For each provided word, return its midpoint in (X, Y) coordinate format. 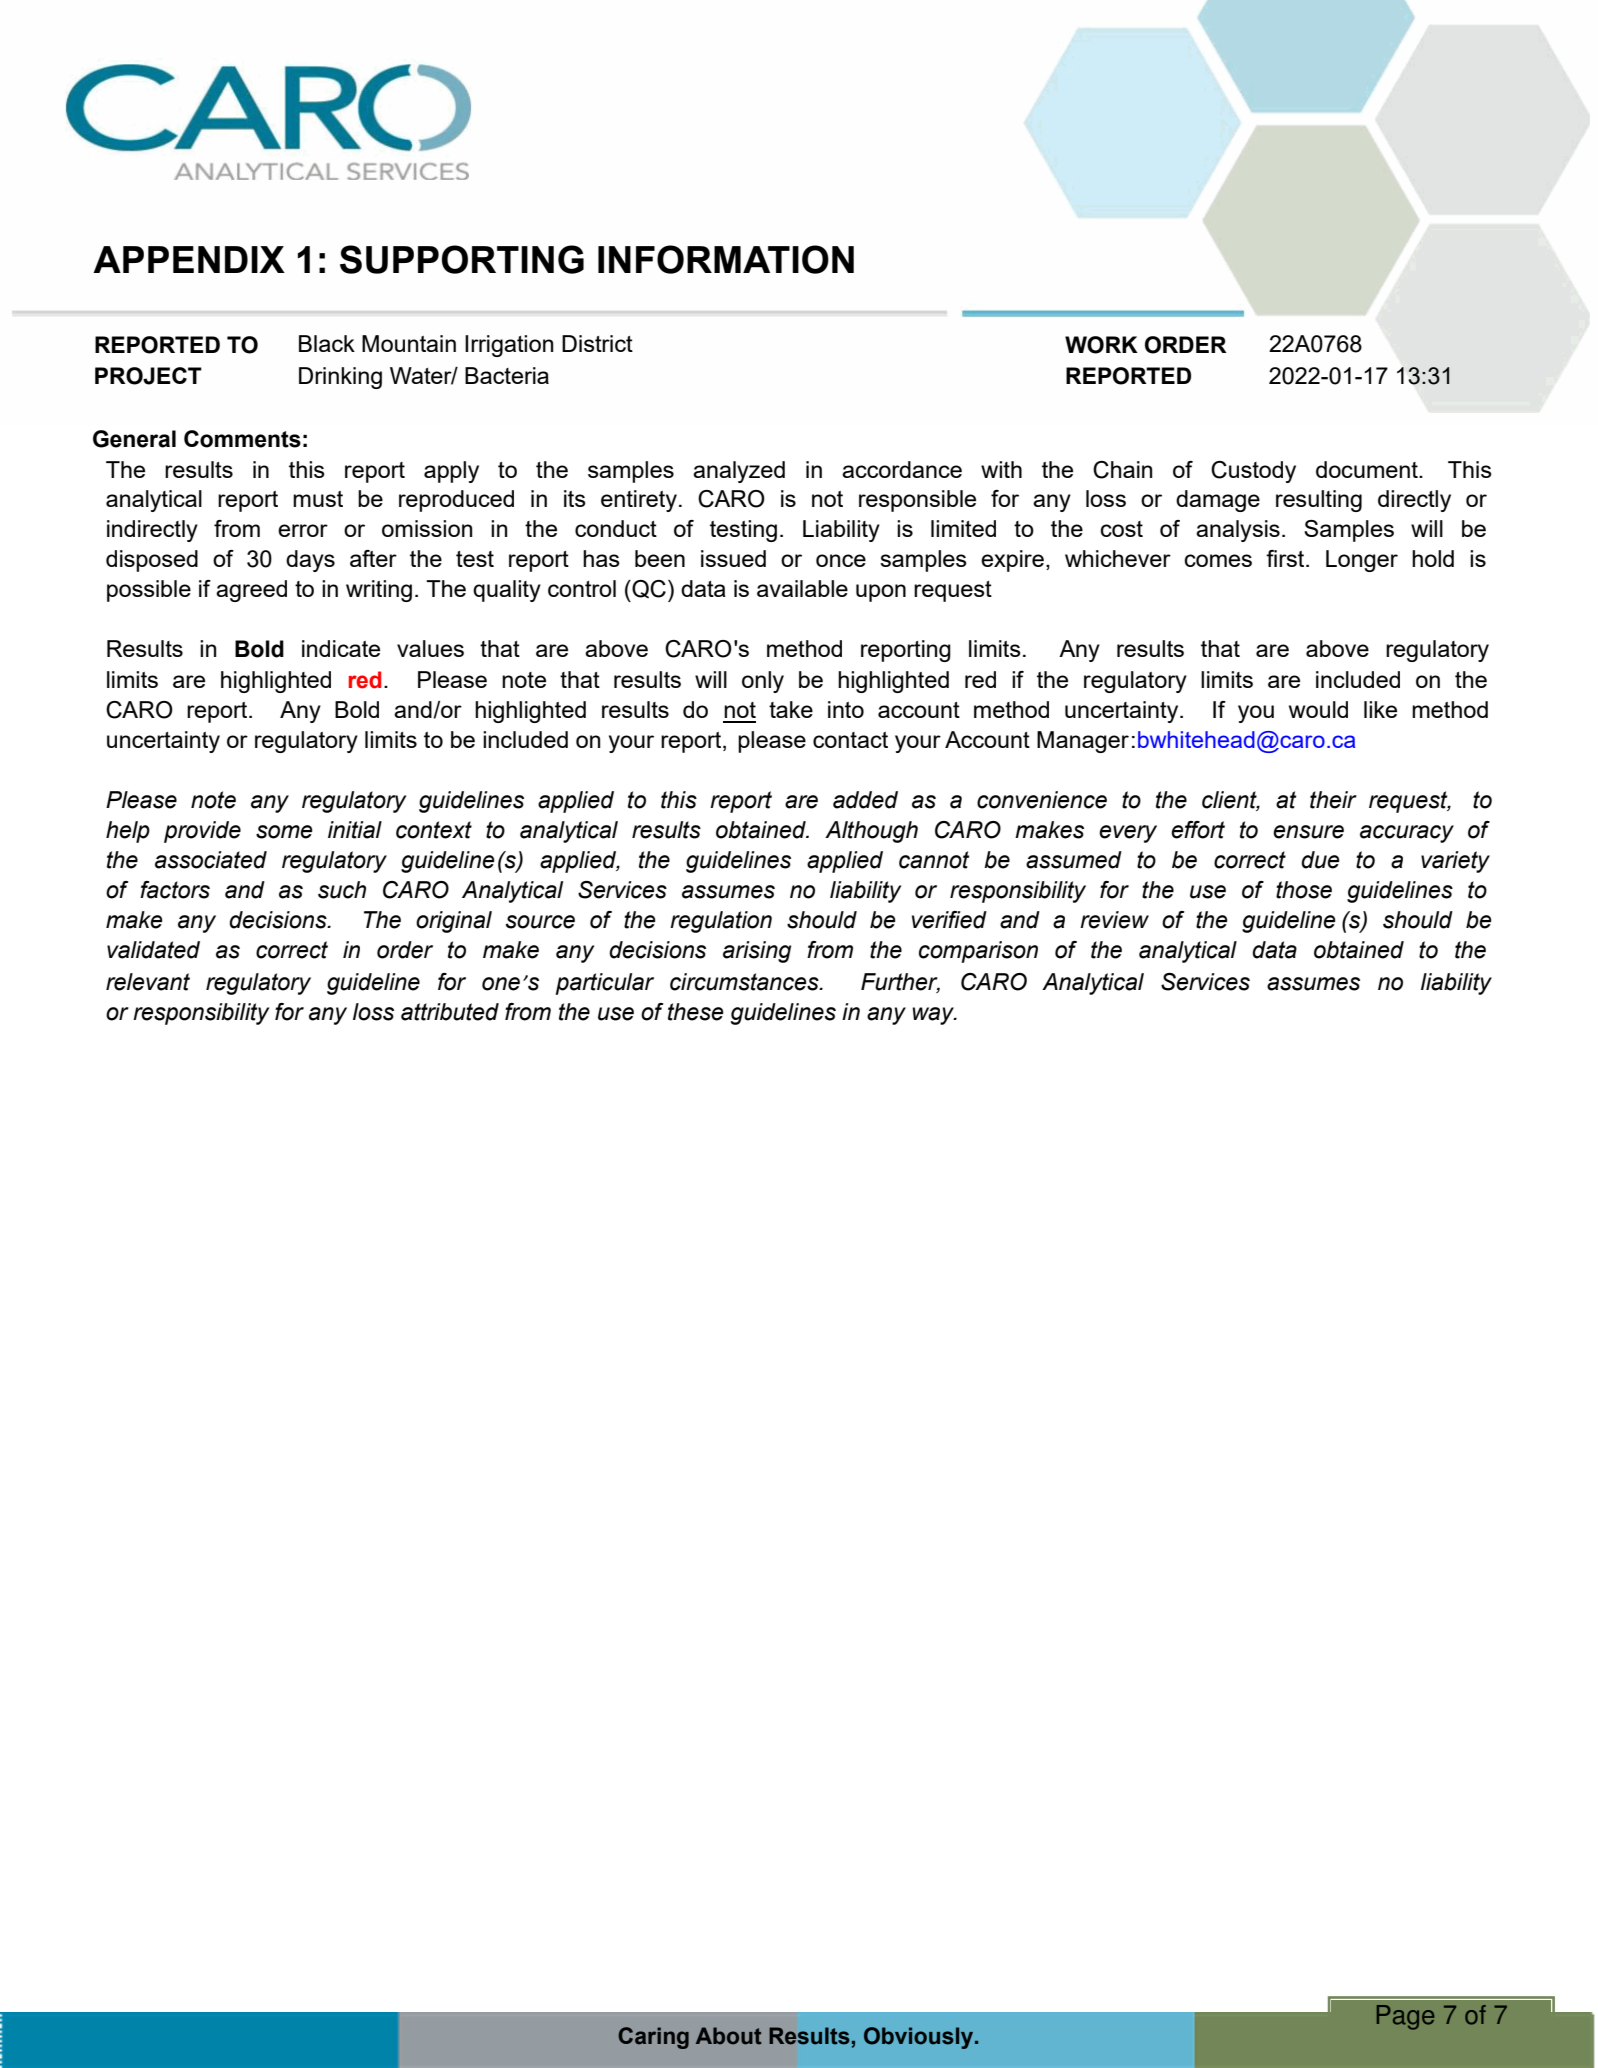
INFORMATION (726, 259)
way (934, 1016)
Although (871, 832)
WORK (1101, 345)
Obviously (920, 2038)
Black (327, 343)
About (729, 2036)
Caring (653, 2038)
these (696, 1012)
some (284, 832)
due (1320, 860)
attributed (450, 1012)
